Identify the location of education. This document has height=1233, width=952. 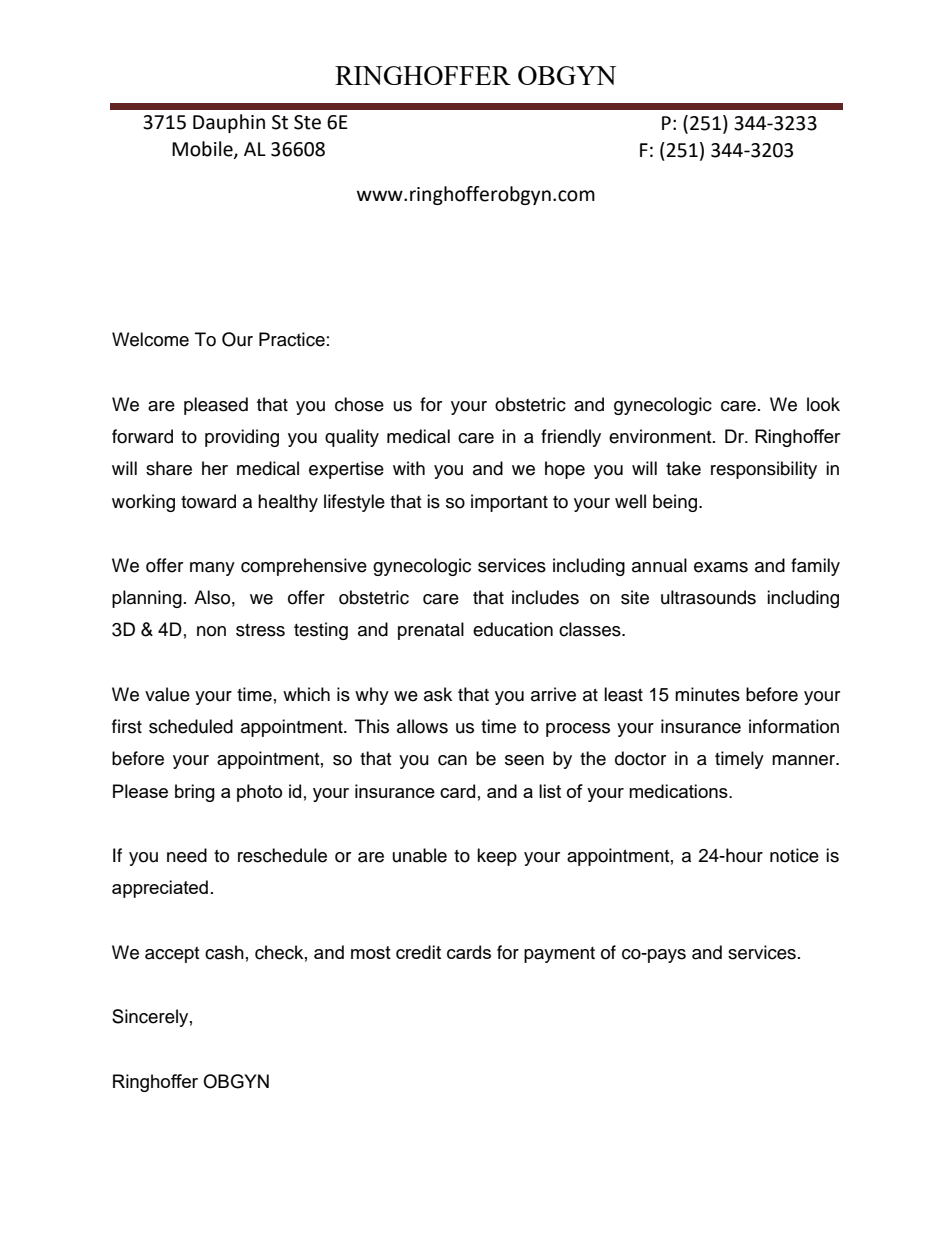
(513, 629).
